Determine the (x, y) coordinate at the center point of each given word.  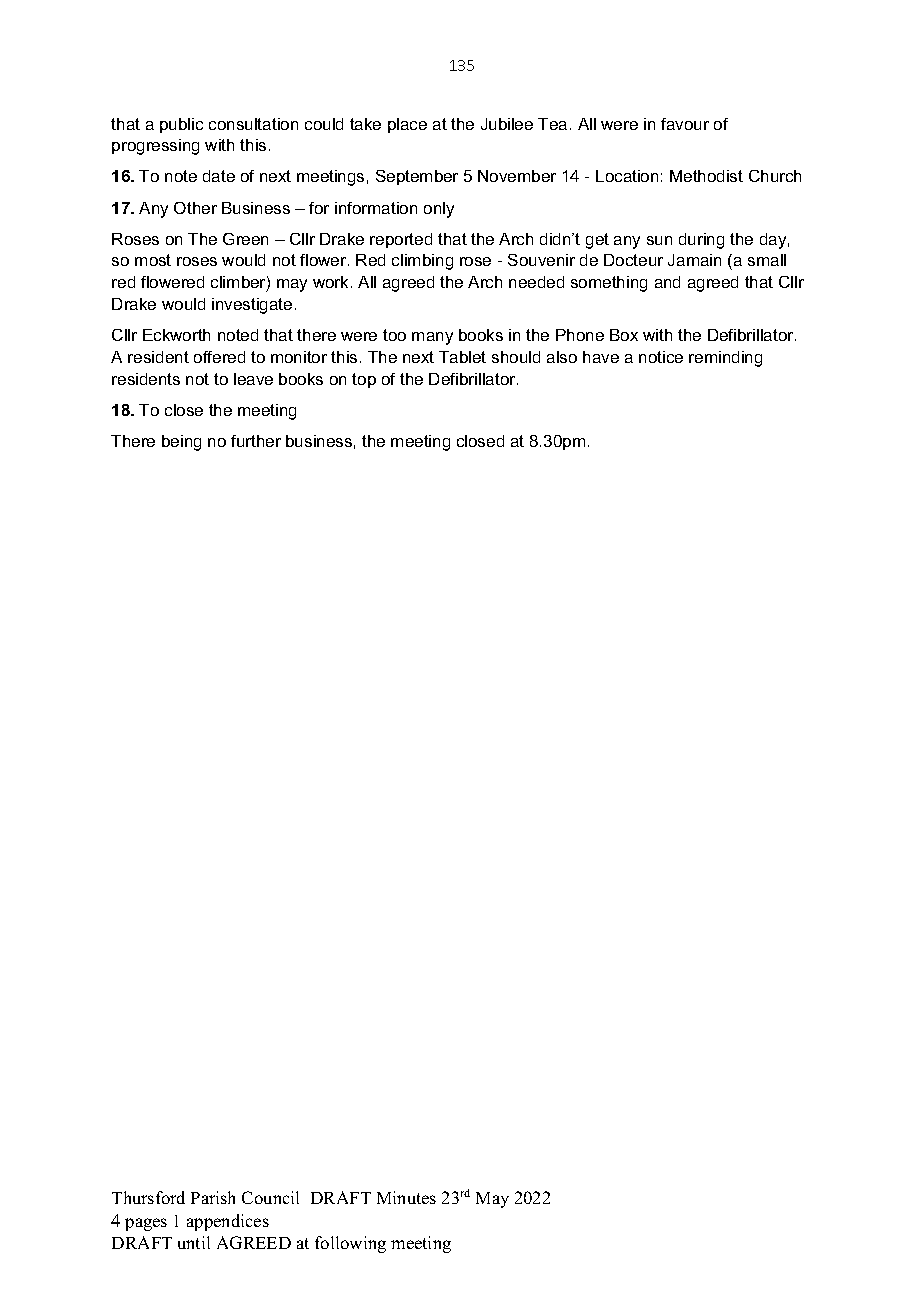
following (350, 1244)
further (256, 441)
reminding (725, 359)
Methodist (706, 176)
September (417, 177)
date (219, 176)
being (181, 443)
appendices (228, 1222)
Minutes (406, 1197)
